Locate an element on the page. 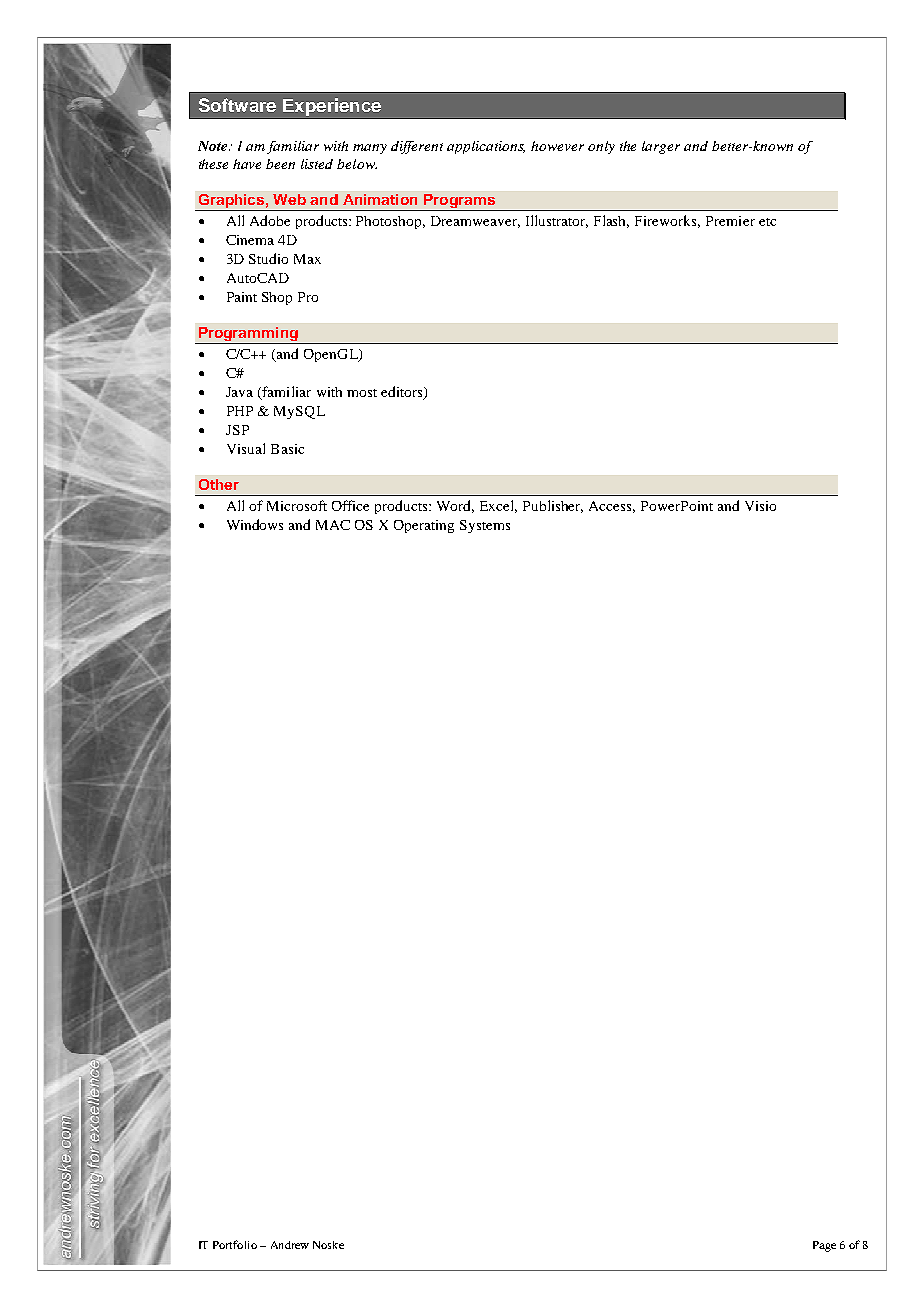 This image has height=1308, width=924. applications is located at coordinates (486, 147).
